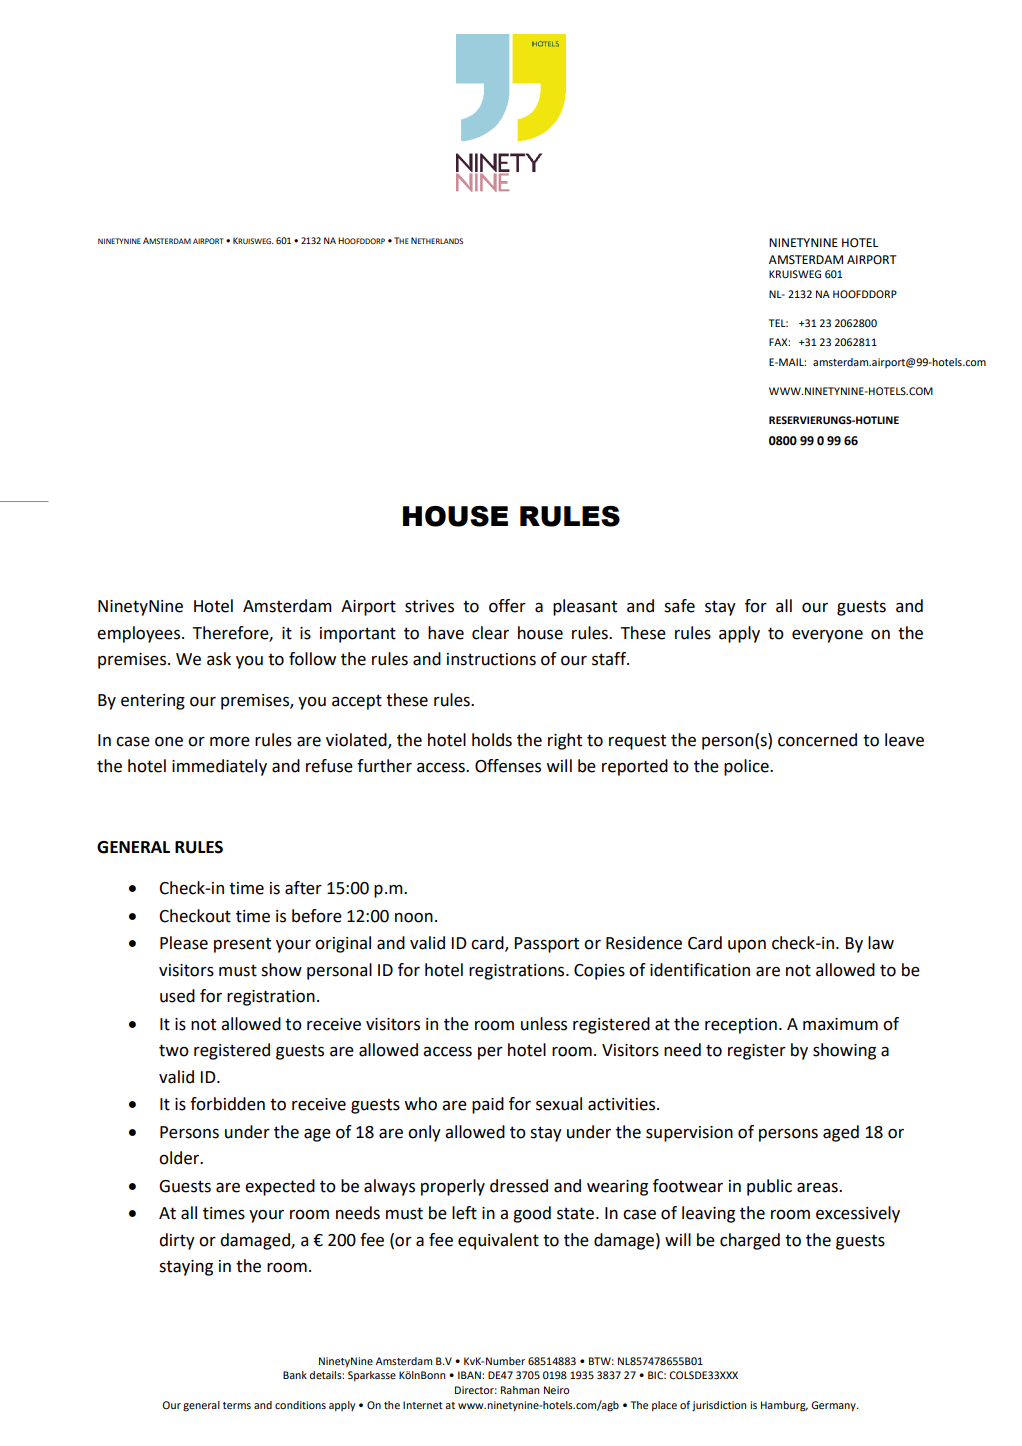 The image size is (1022, 1446). I want to click on everyone, so click(827, 636).
